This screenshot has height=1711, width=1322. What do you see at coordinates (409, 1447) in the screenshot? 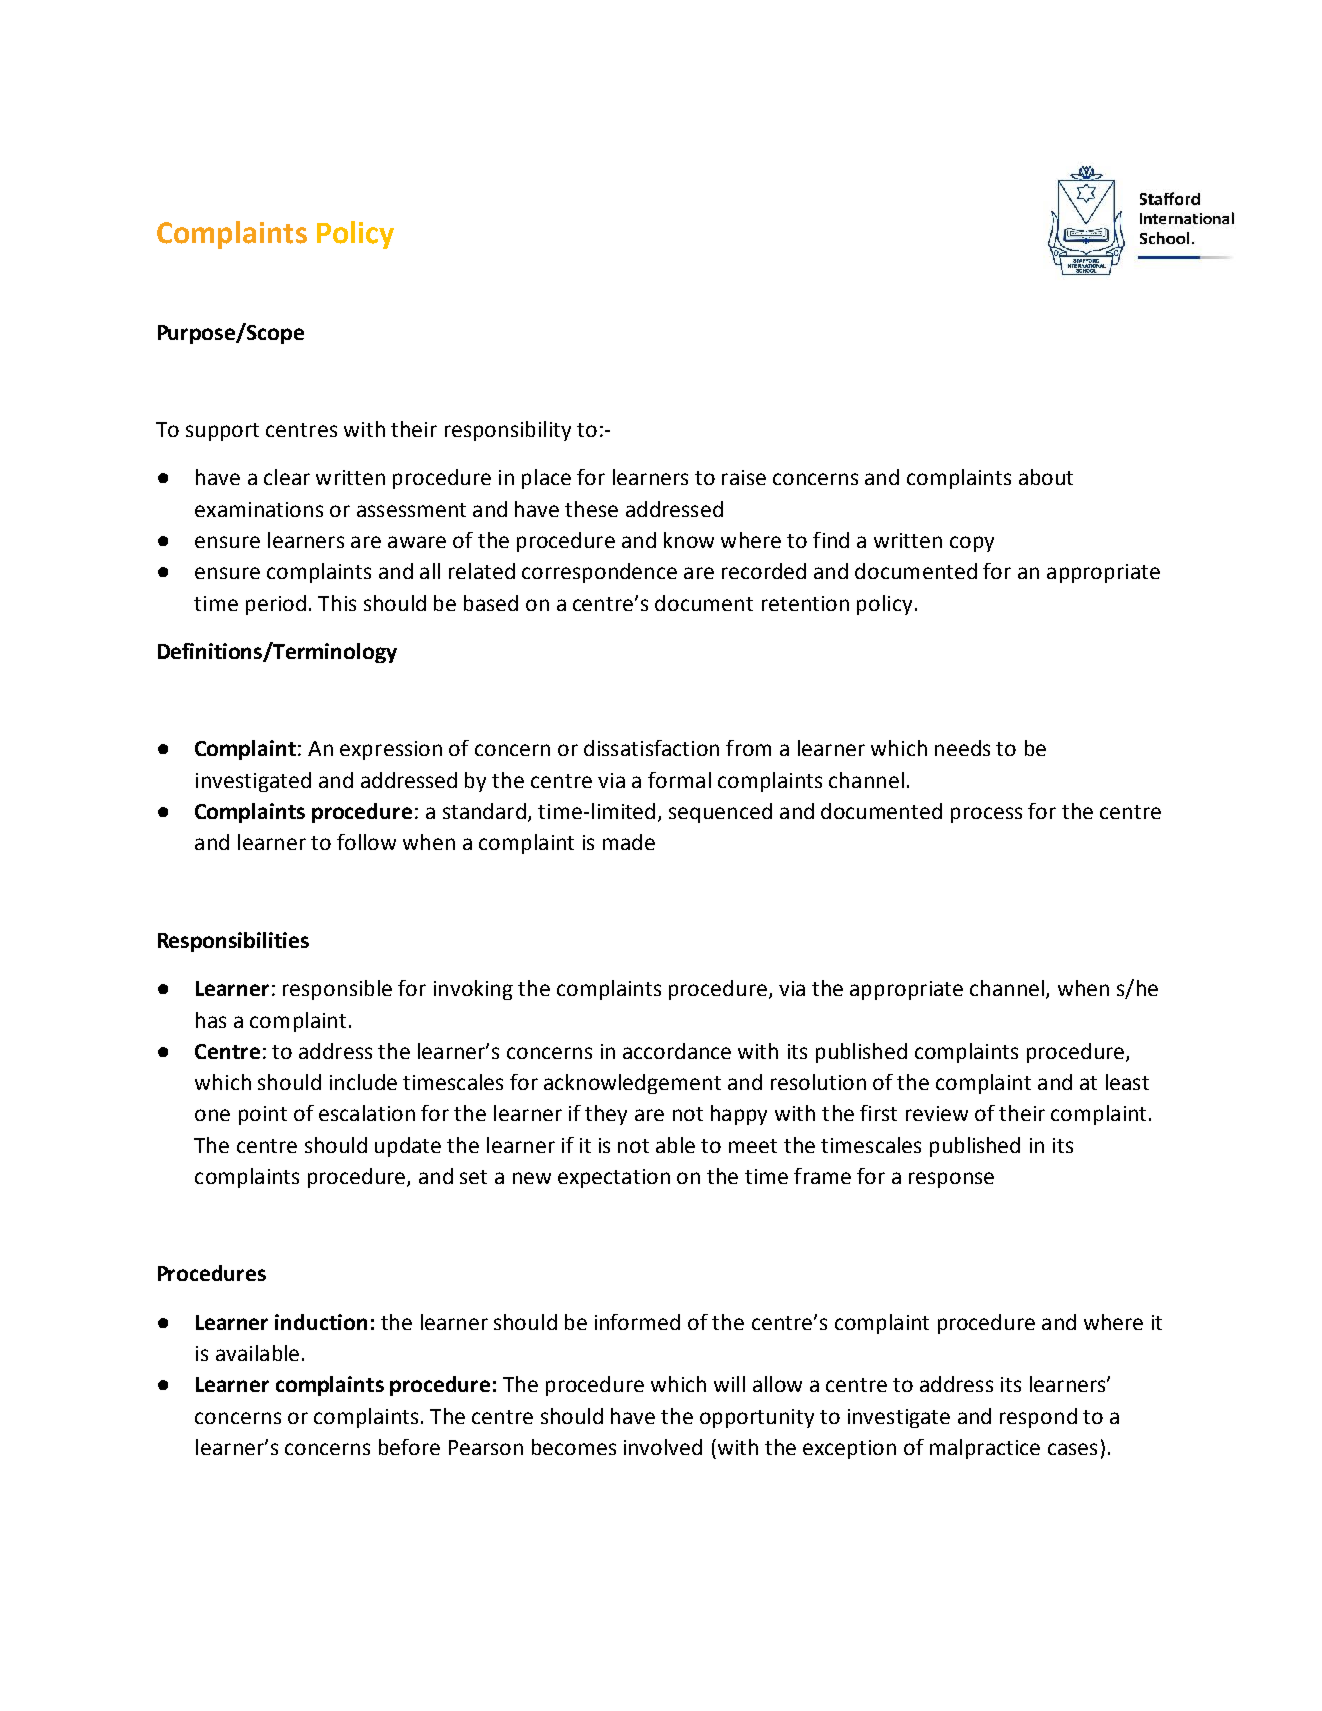
I see `before` at bounding box center [409, 1447].
